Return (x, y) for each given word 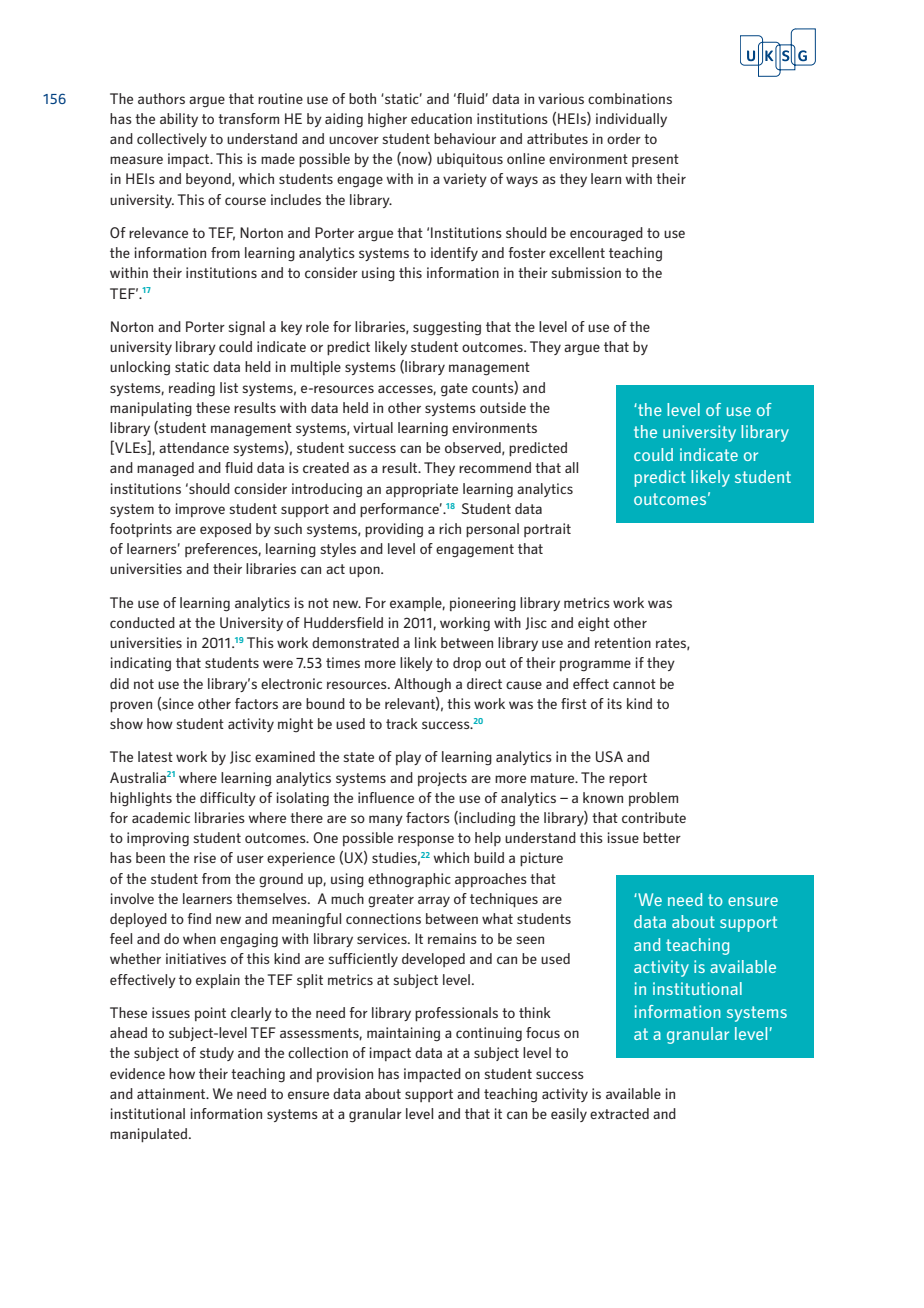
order (624, 138)
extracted (619, 1113)
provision (345, 1075)
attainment (172, 1093)
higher (387, 120)
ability (179, 120)
